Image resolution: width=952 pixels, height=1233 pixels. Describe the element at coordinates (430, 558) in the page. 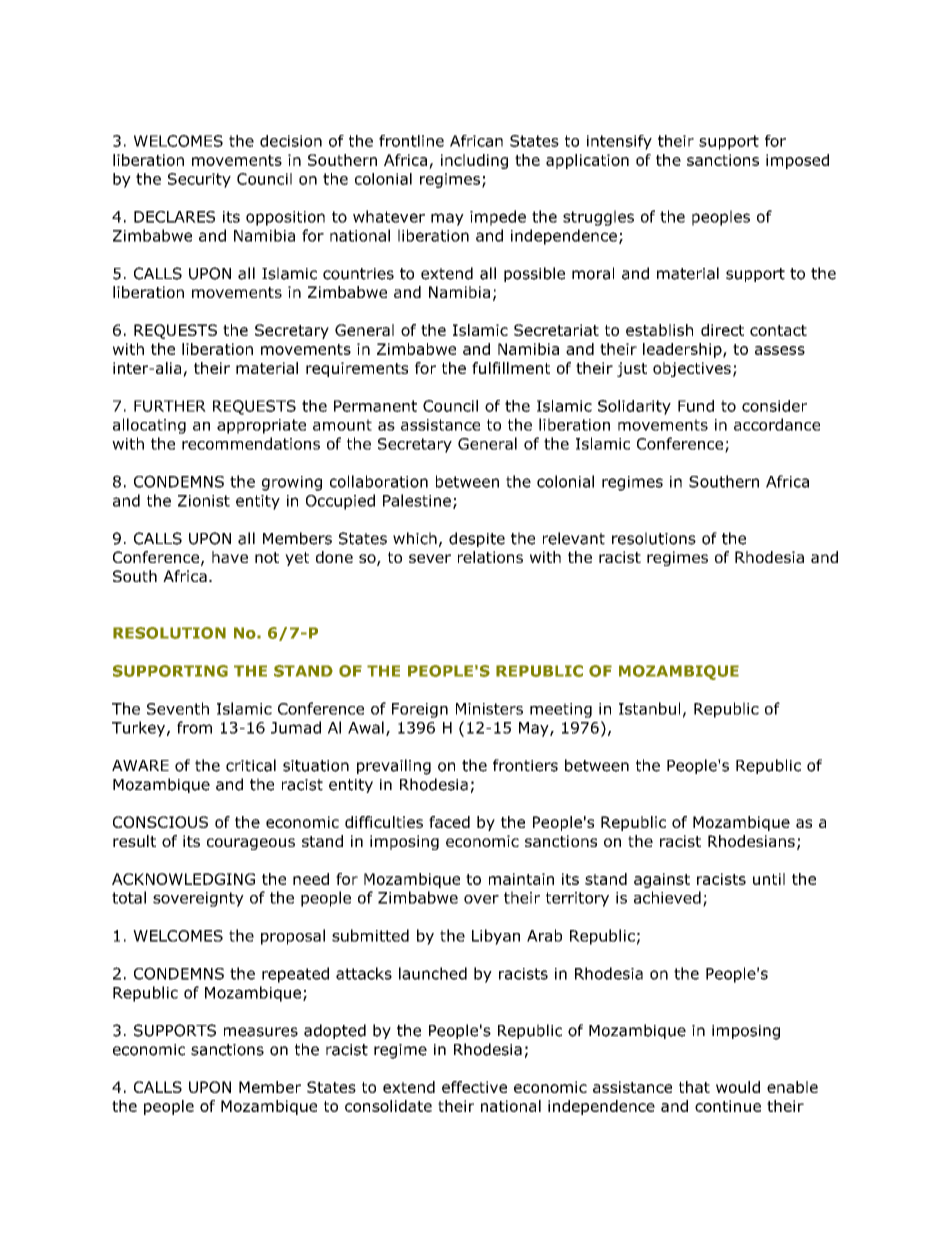

I see `sever` at that location.
